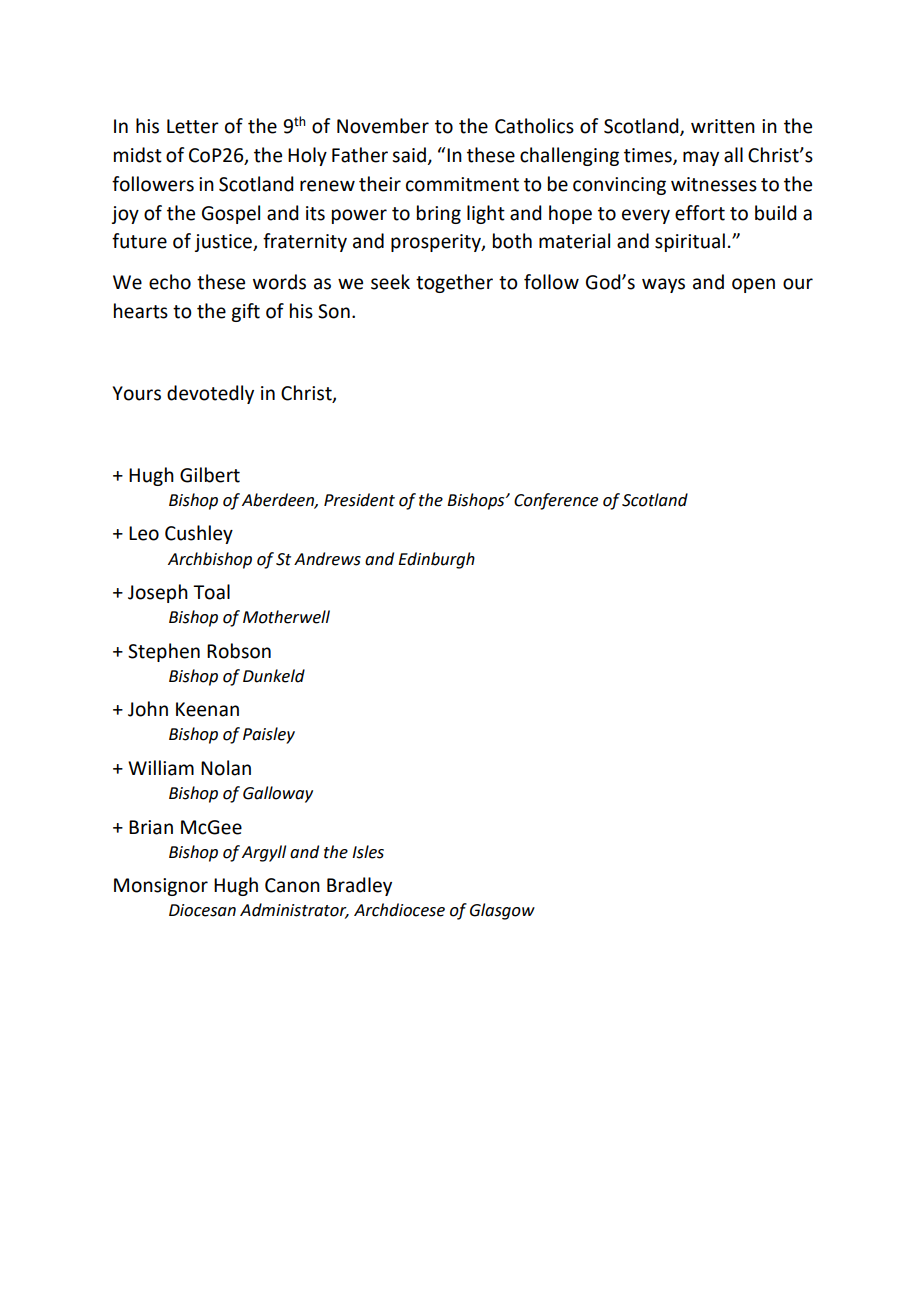 The image size is (924, 1308). What do you see at coordinates (239, 651) in the document?
I see `Robson` at bounding box center [239, 651].
